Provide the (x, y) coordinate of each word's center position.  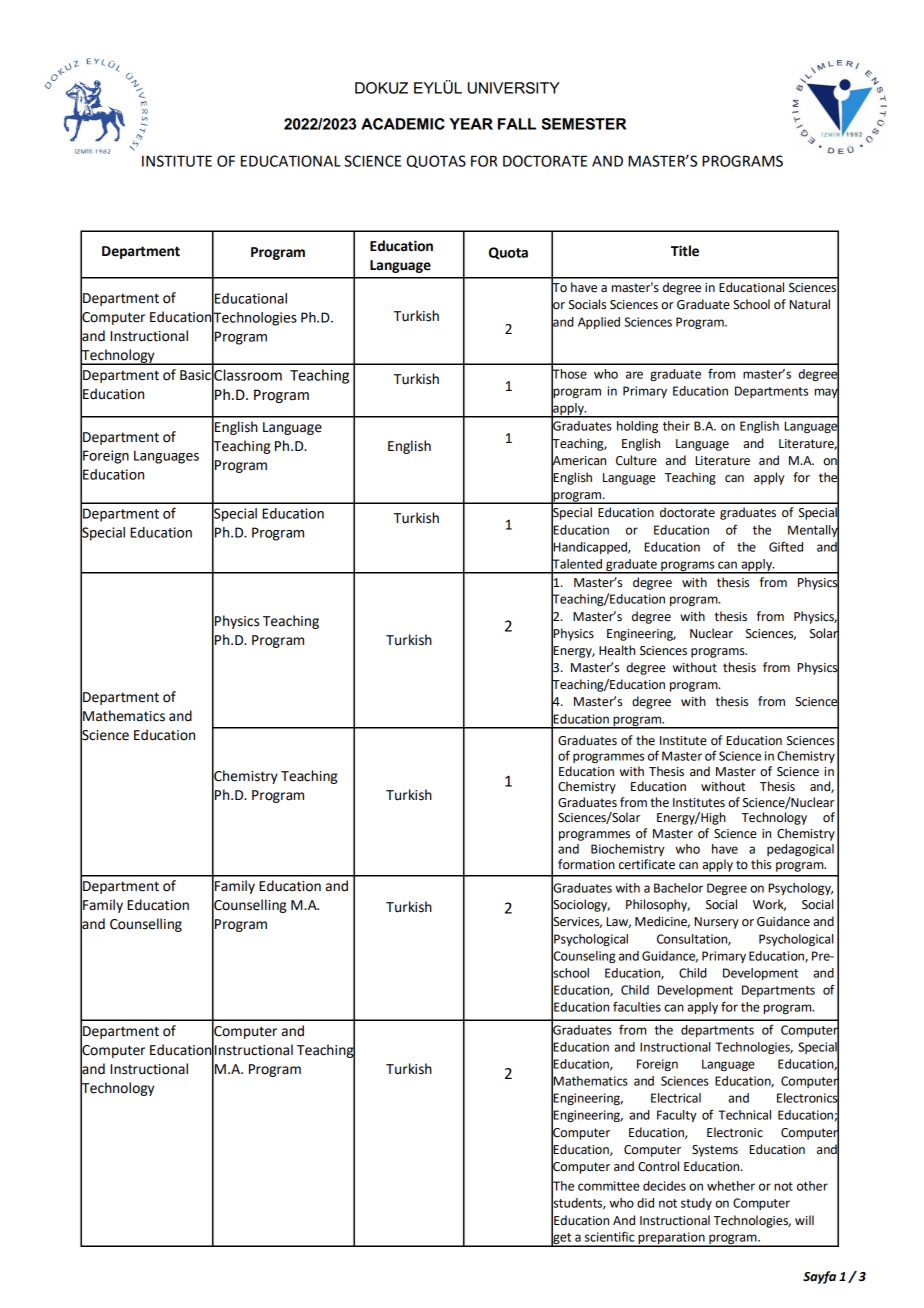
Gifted (786, 547)
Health (617, 650)
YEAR (471, 124)
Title (685, 251)
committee (609, 1186)
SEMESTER (584, 124)
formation (586, 864)
